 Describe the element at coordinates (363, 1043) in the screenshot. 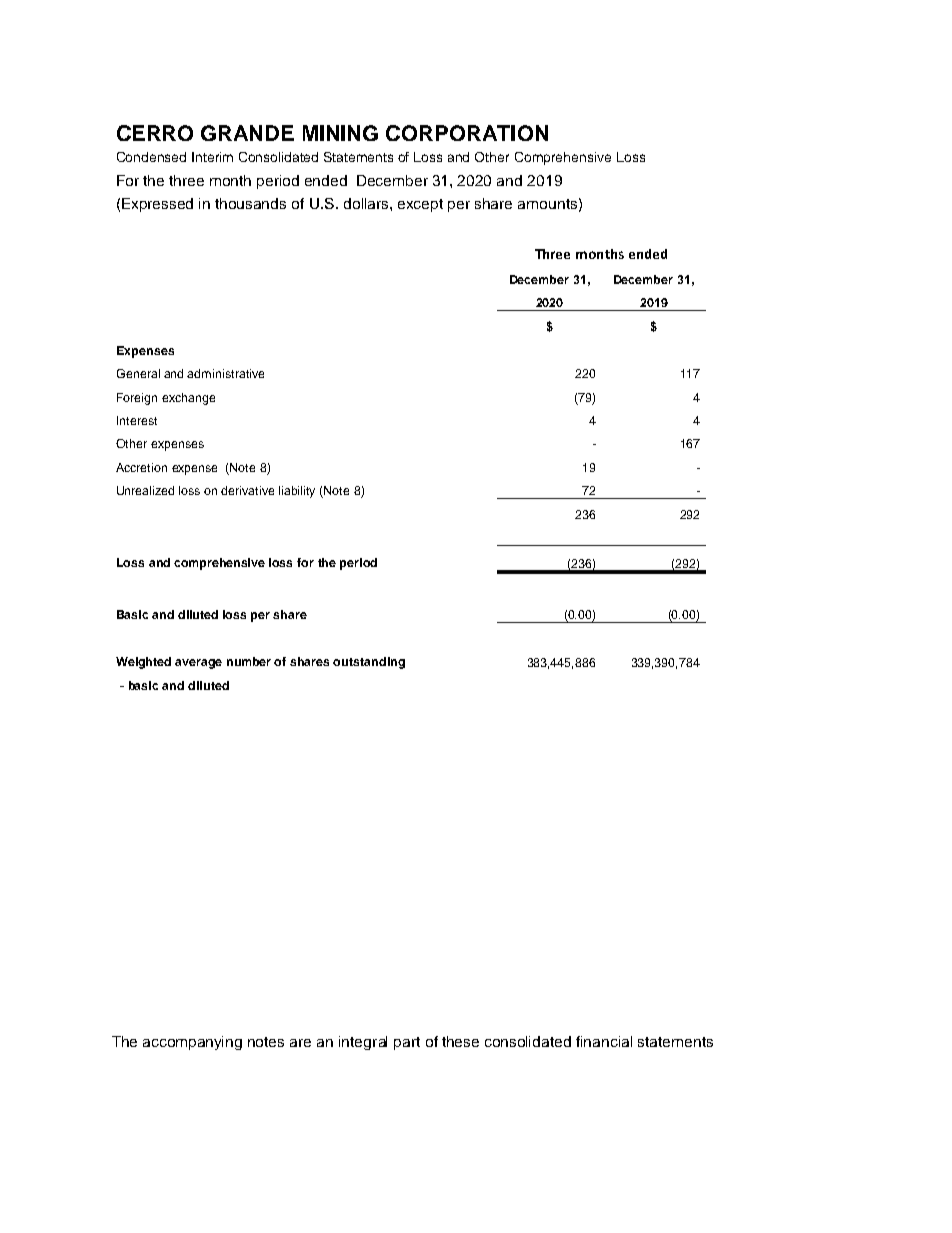

I see `integral` at that location.
